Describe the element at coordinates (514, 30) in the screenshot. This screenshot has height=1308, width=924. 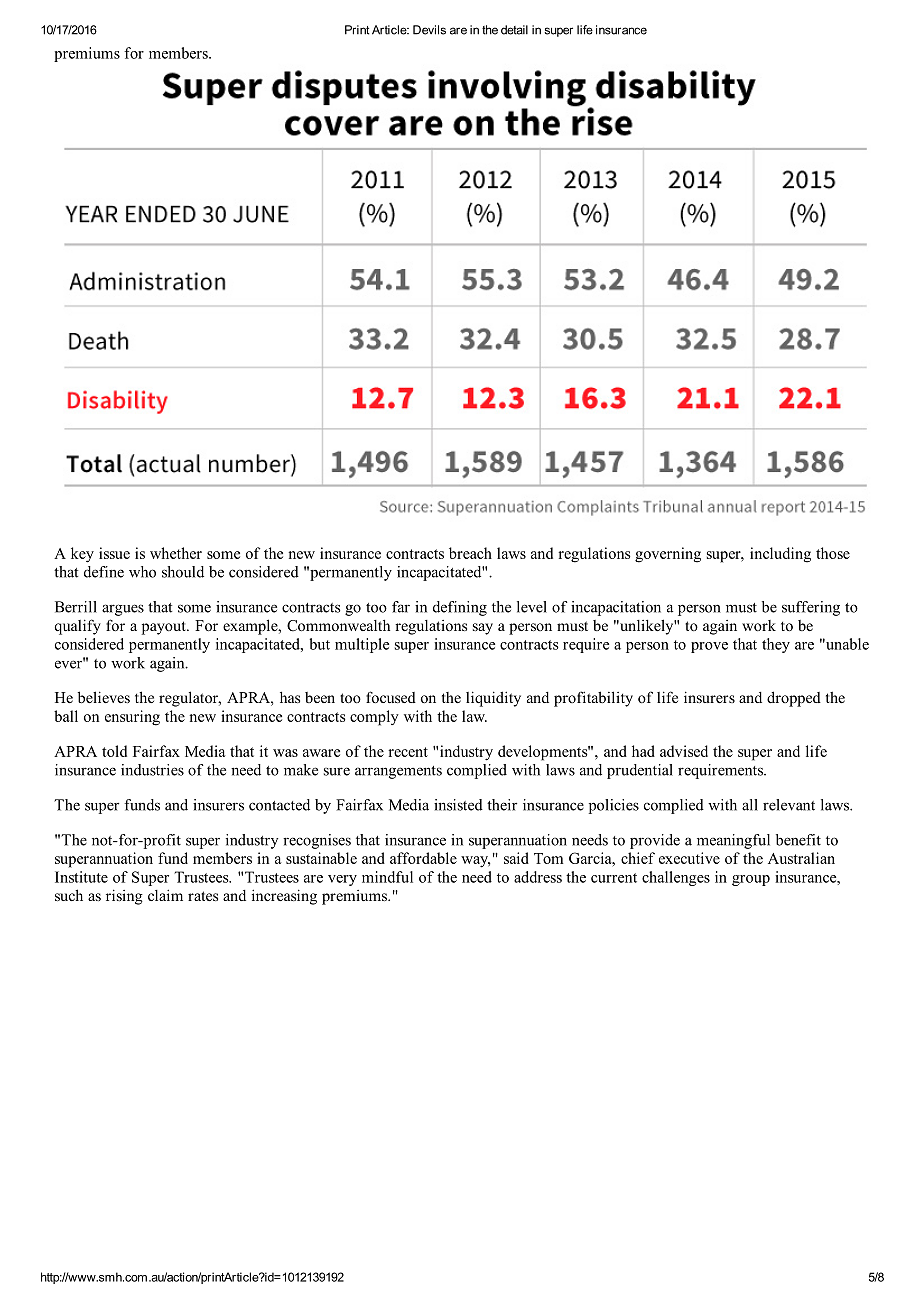
I see `detail` at that location.
